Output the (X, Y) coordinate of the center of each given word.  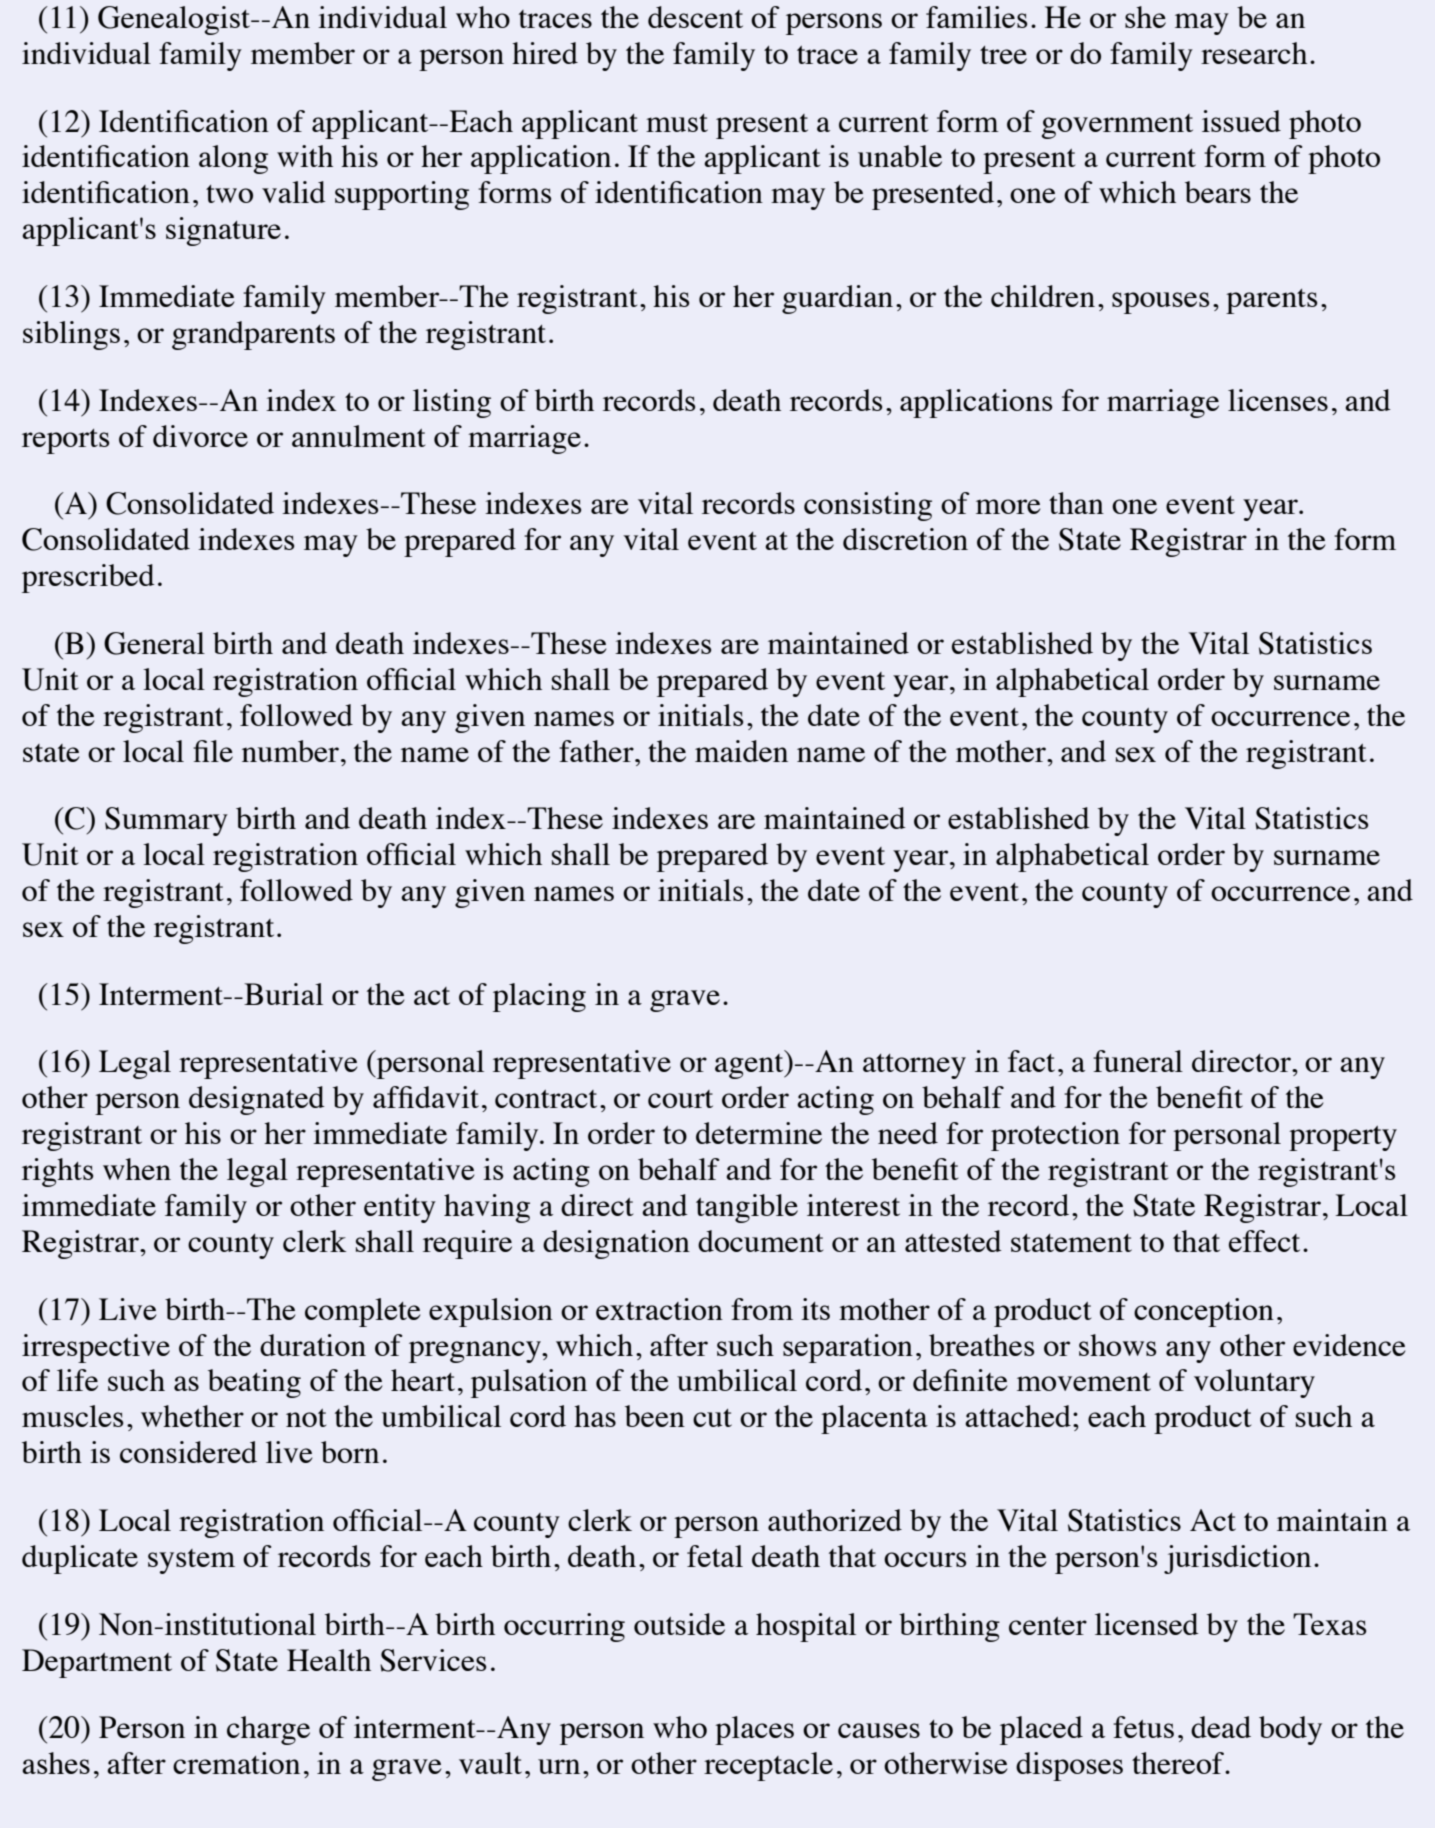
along (233, 159)
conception (1204, 1312)
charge (268, 1730)
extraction (659, 1309)
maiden (741, 751)
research (1254, 53)
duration (313, 1345)
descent (695, 17)
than (1076, 503)
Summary (166, 821)
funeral (1138, 1061)
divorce (200, 436)
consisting (868, 506)
